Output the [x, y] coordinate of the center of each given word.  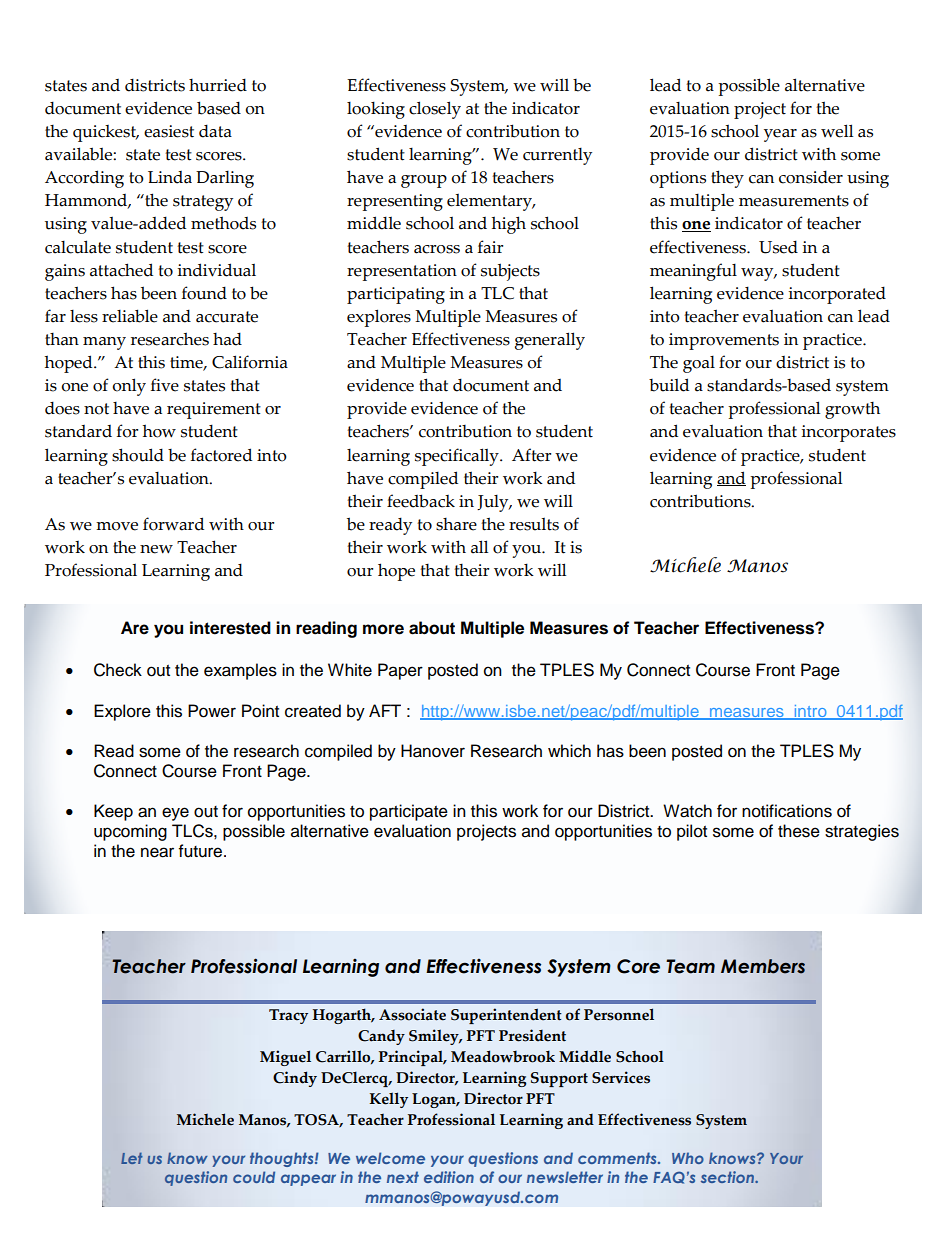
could [254, 1177]
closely [435, 110]
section [728, 1177]
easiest [169, 131]
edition [449, 1177]
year [780, 135]
